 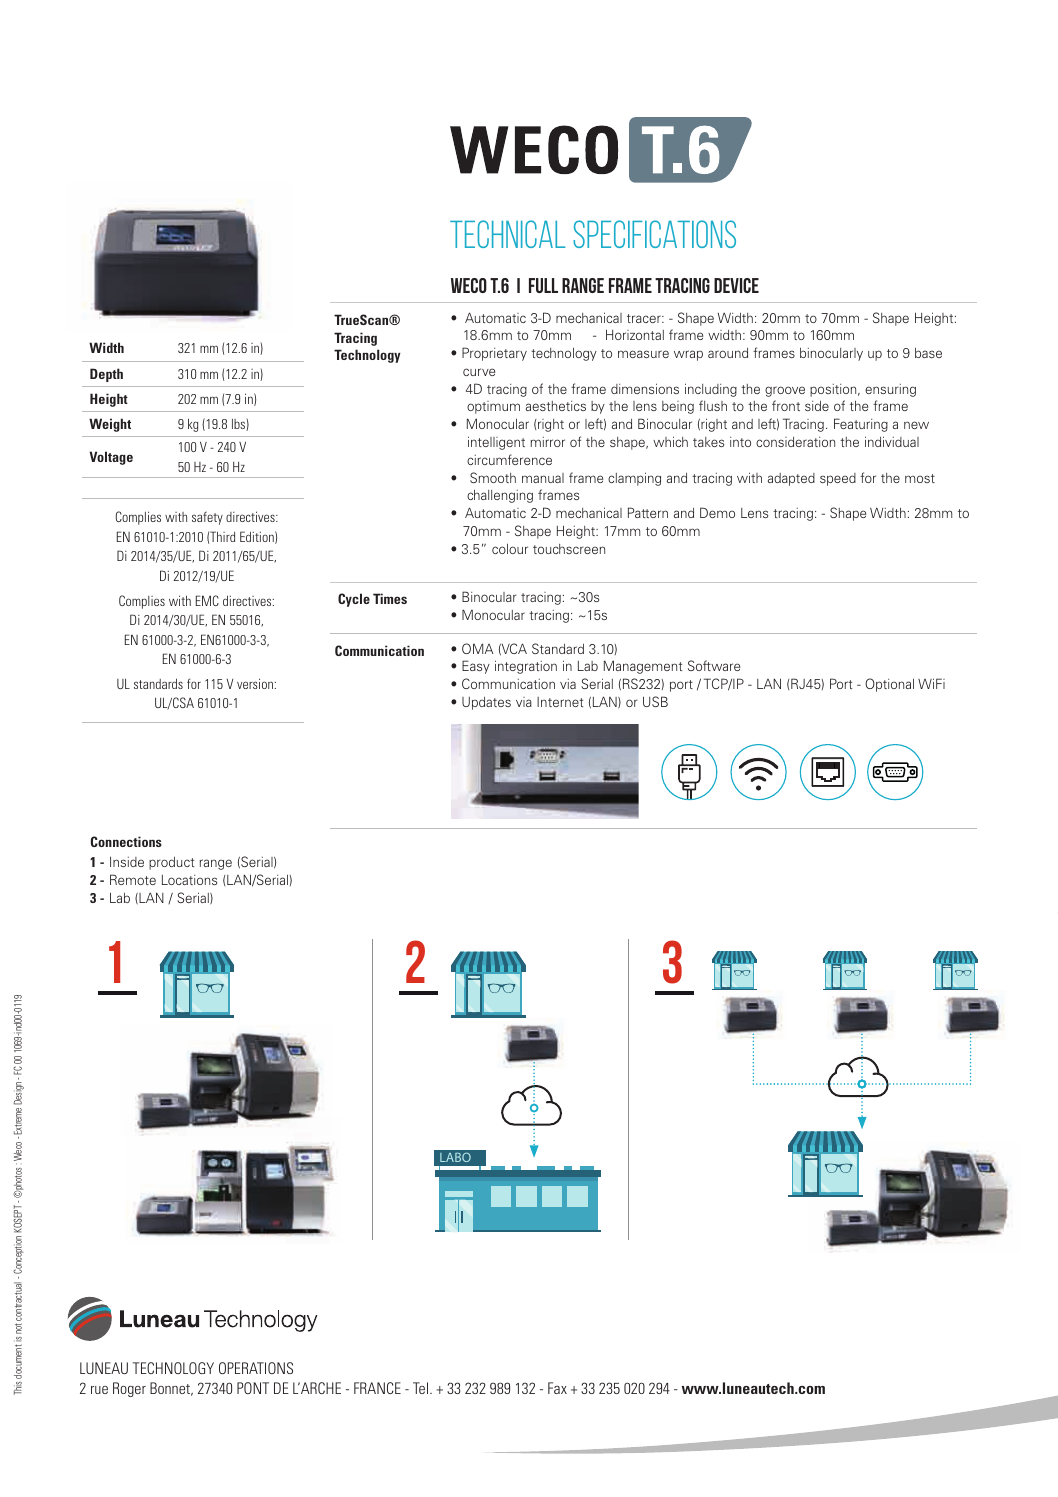 What do you see at coordinates (557, 1388) in the screenshot?
I see `Fax` at bounding box center [557, 1388].
